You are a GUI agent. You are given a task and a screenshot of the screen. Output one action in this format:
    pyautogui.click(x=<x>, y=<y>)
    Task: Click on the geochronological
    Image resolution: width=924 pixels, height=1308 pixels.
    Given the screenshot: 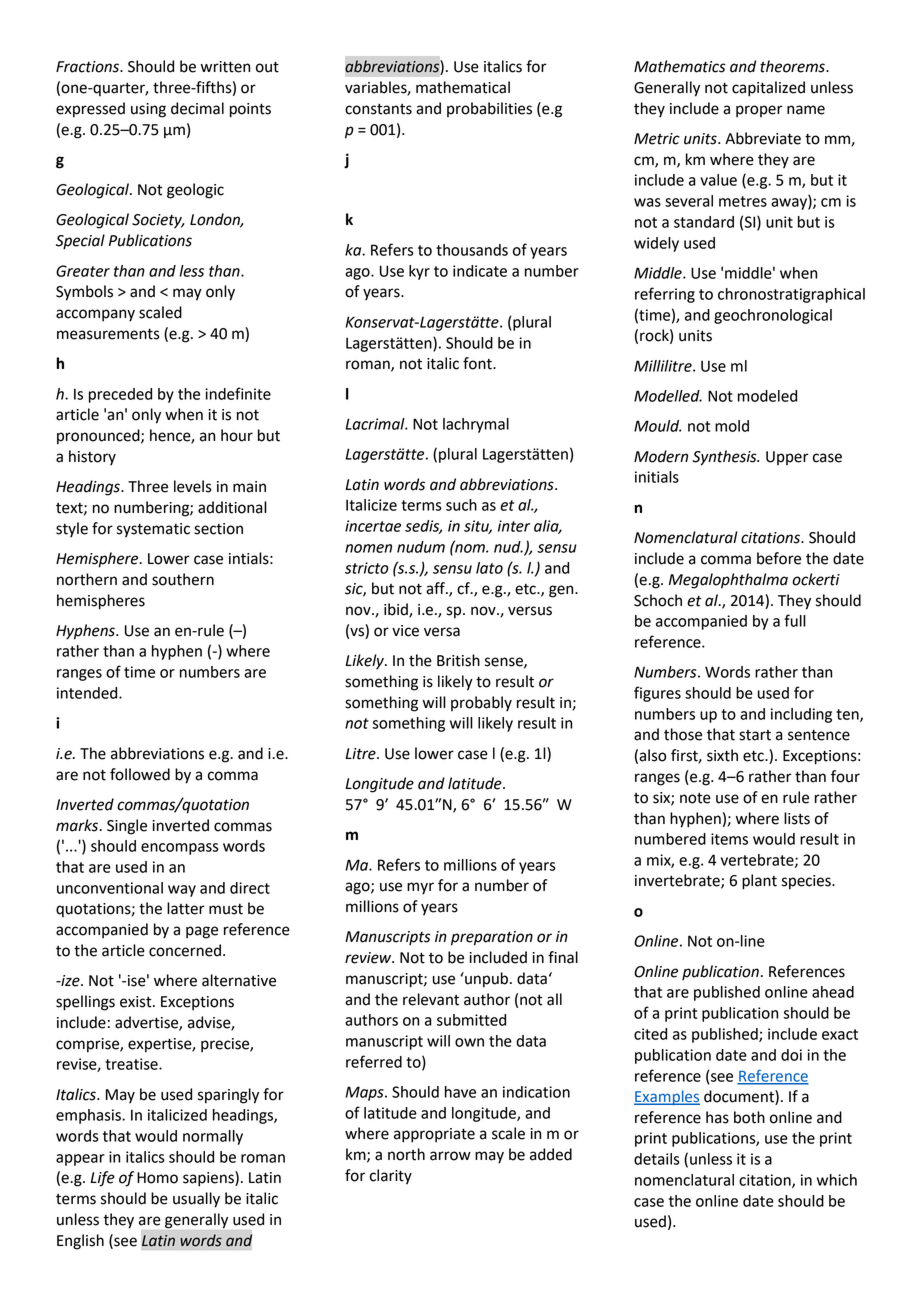 What is the action you would take?
    pyautogui.click(x=773, y=316)
